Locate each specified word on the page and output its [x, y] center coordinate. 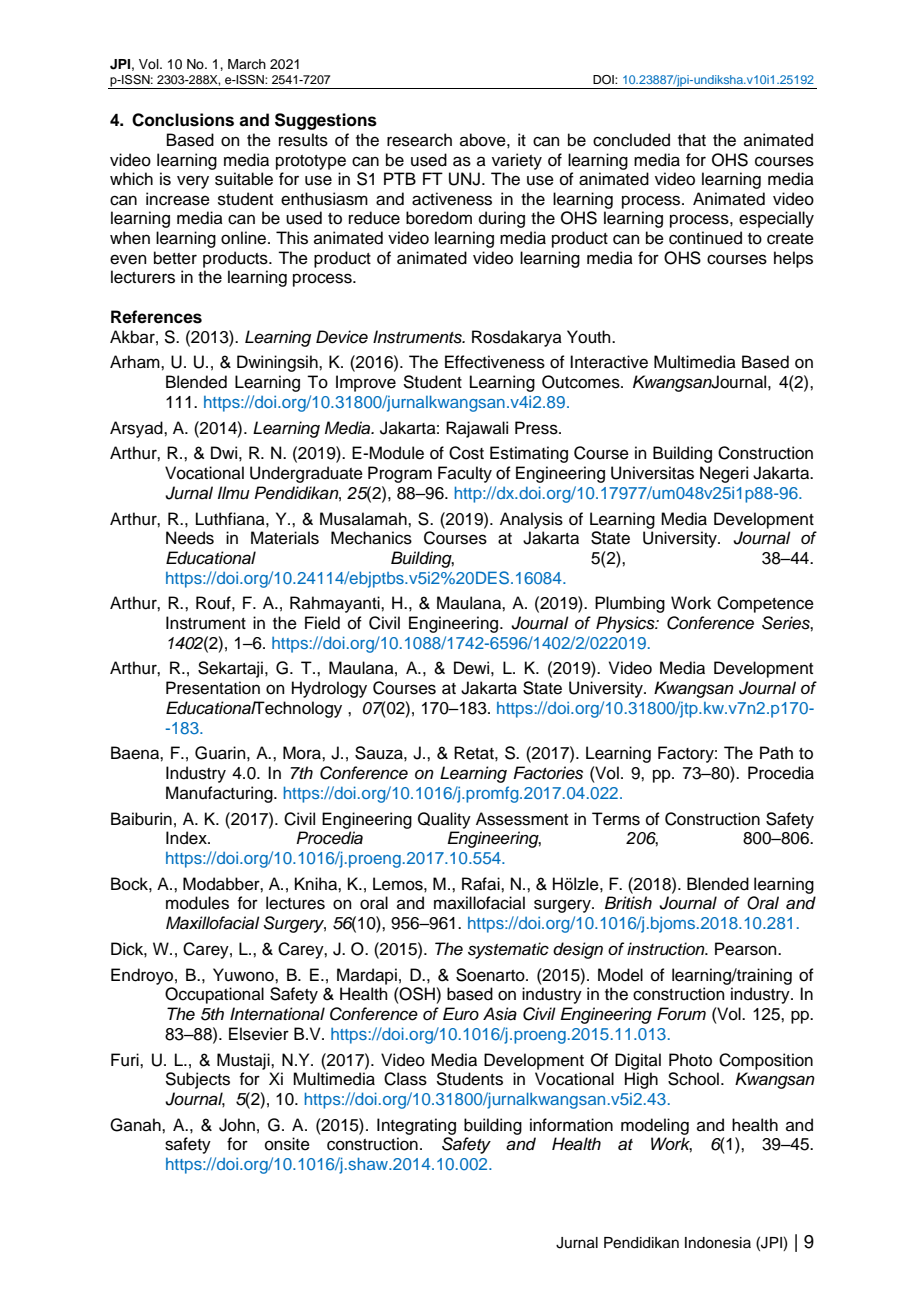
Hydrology [329, 689]
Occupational [214, 995]
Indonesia [718, 1243]
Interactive [609, 362]
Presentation [213, 688]
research [419, 140]
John [237, 1125]
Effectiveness [495, 362]
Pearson [747, 949]
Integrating [416, 1126]
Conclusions [183, 120]
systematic [508, 950]
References [156, 317]
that [692, 140]
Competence [765, 604]
